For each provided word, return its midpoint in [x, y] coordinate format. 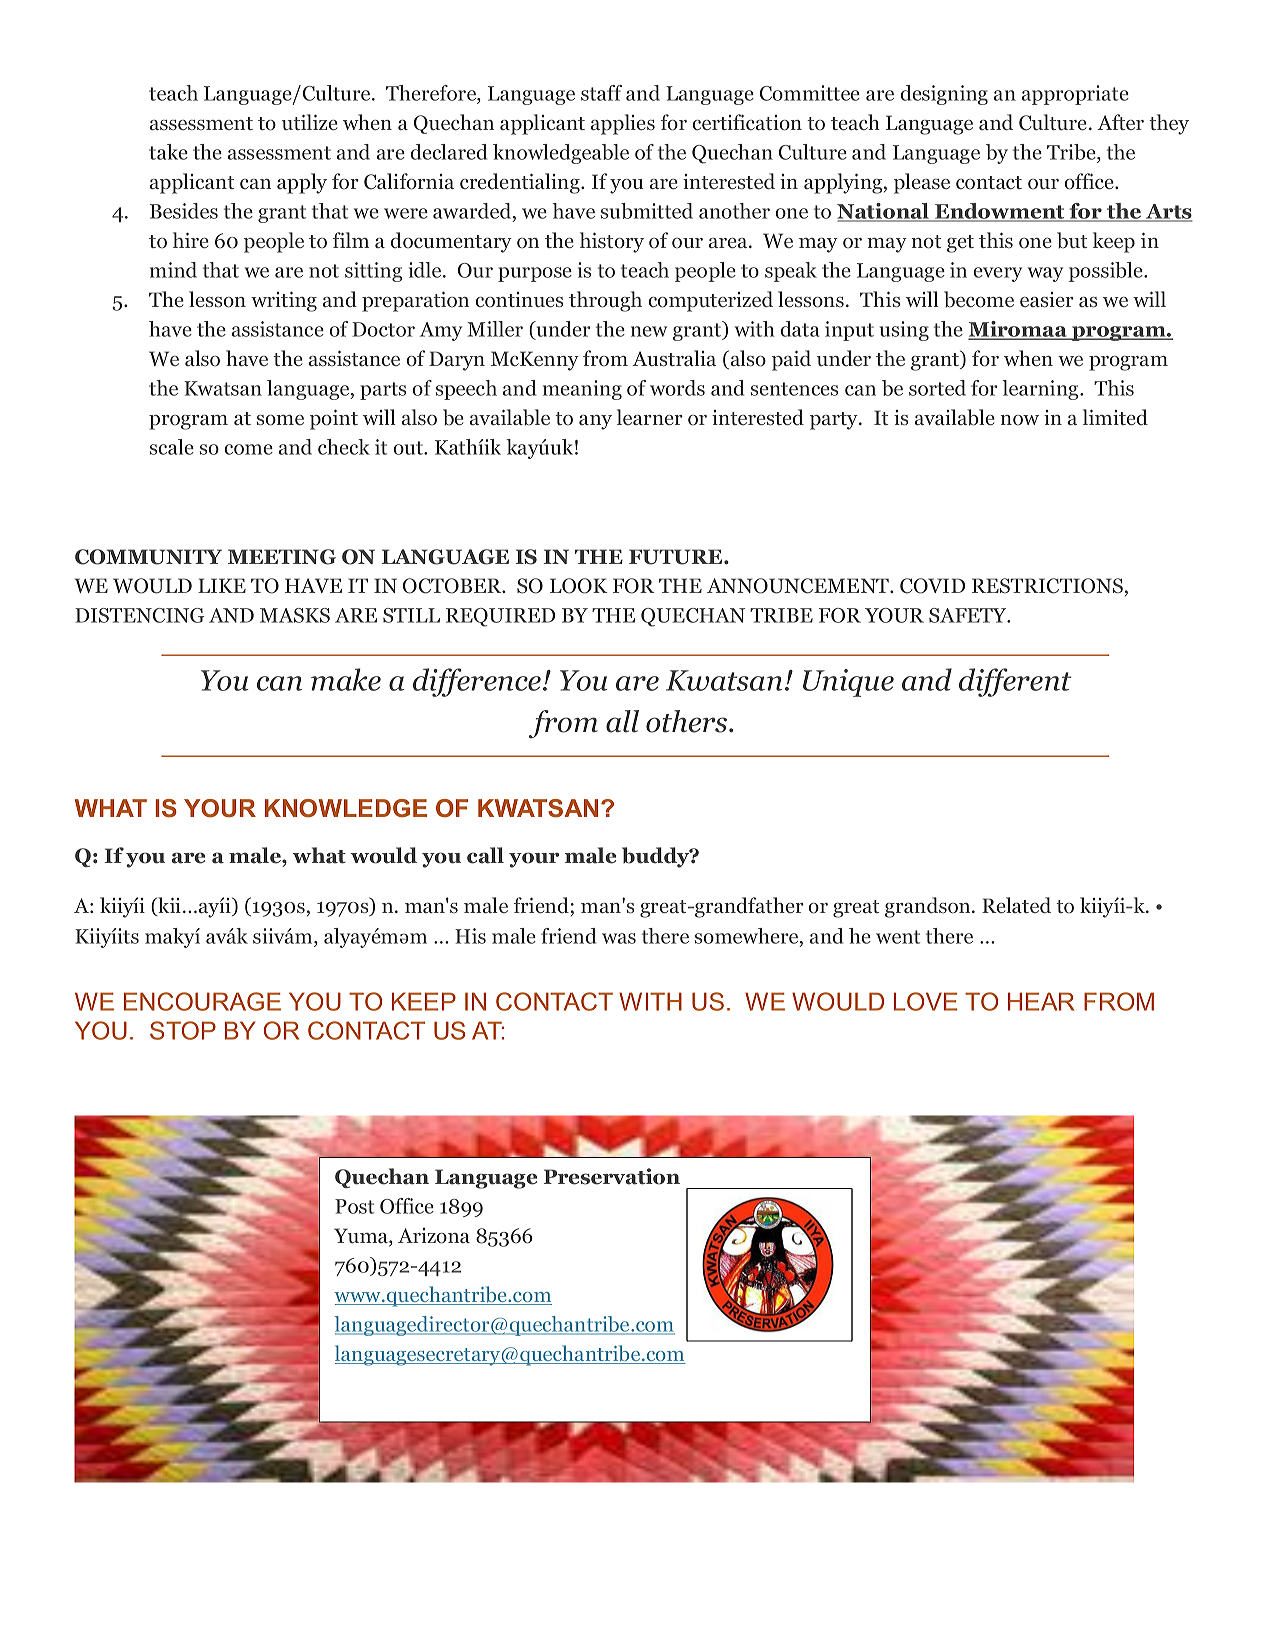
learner [650, 417]
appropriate [1075, 95]
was [619, 938]
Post [354, 1206]
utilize [310, 122]
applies [623, 124]
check [344, 447]
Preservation [612, 1176]
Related [1016, 905]
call [485, 855]
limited [1115, 417]
